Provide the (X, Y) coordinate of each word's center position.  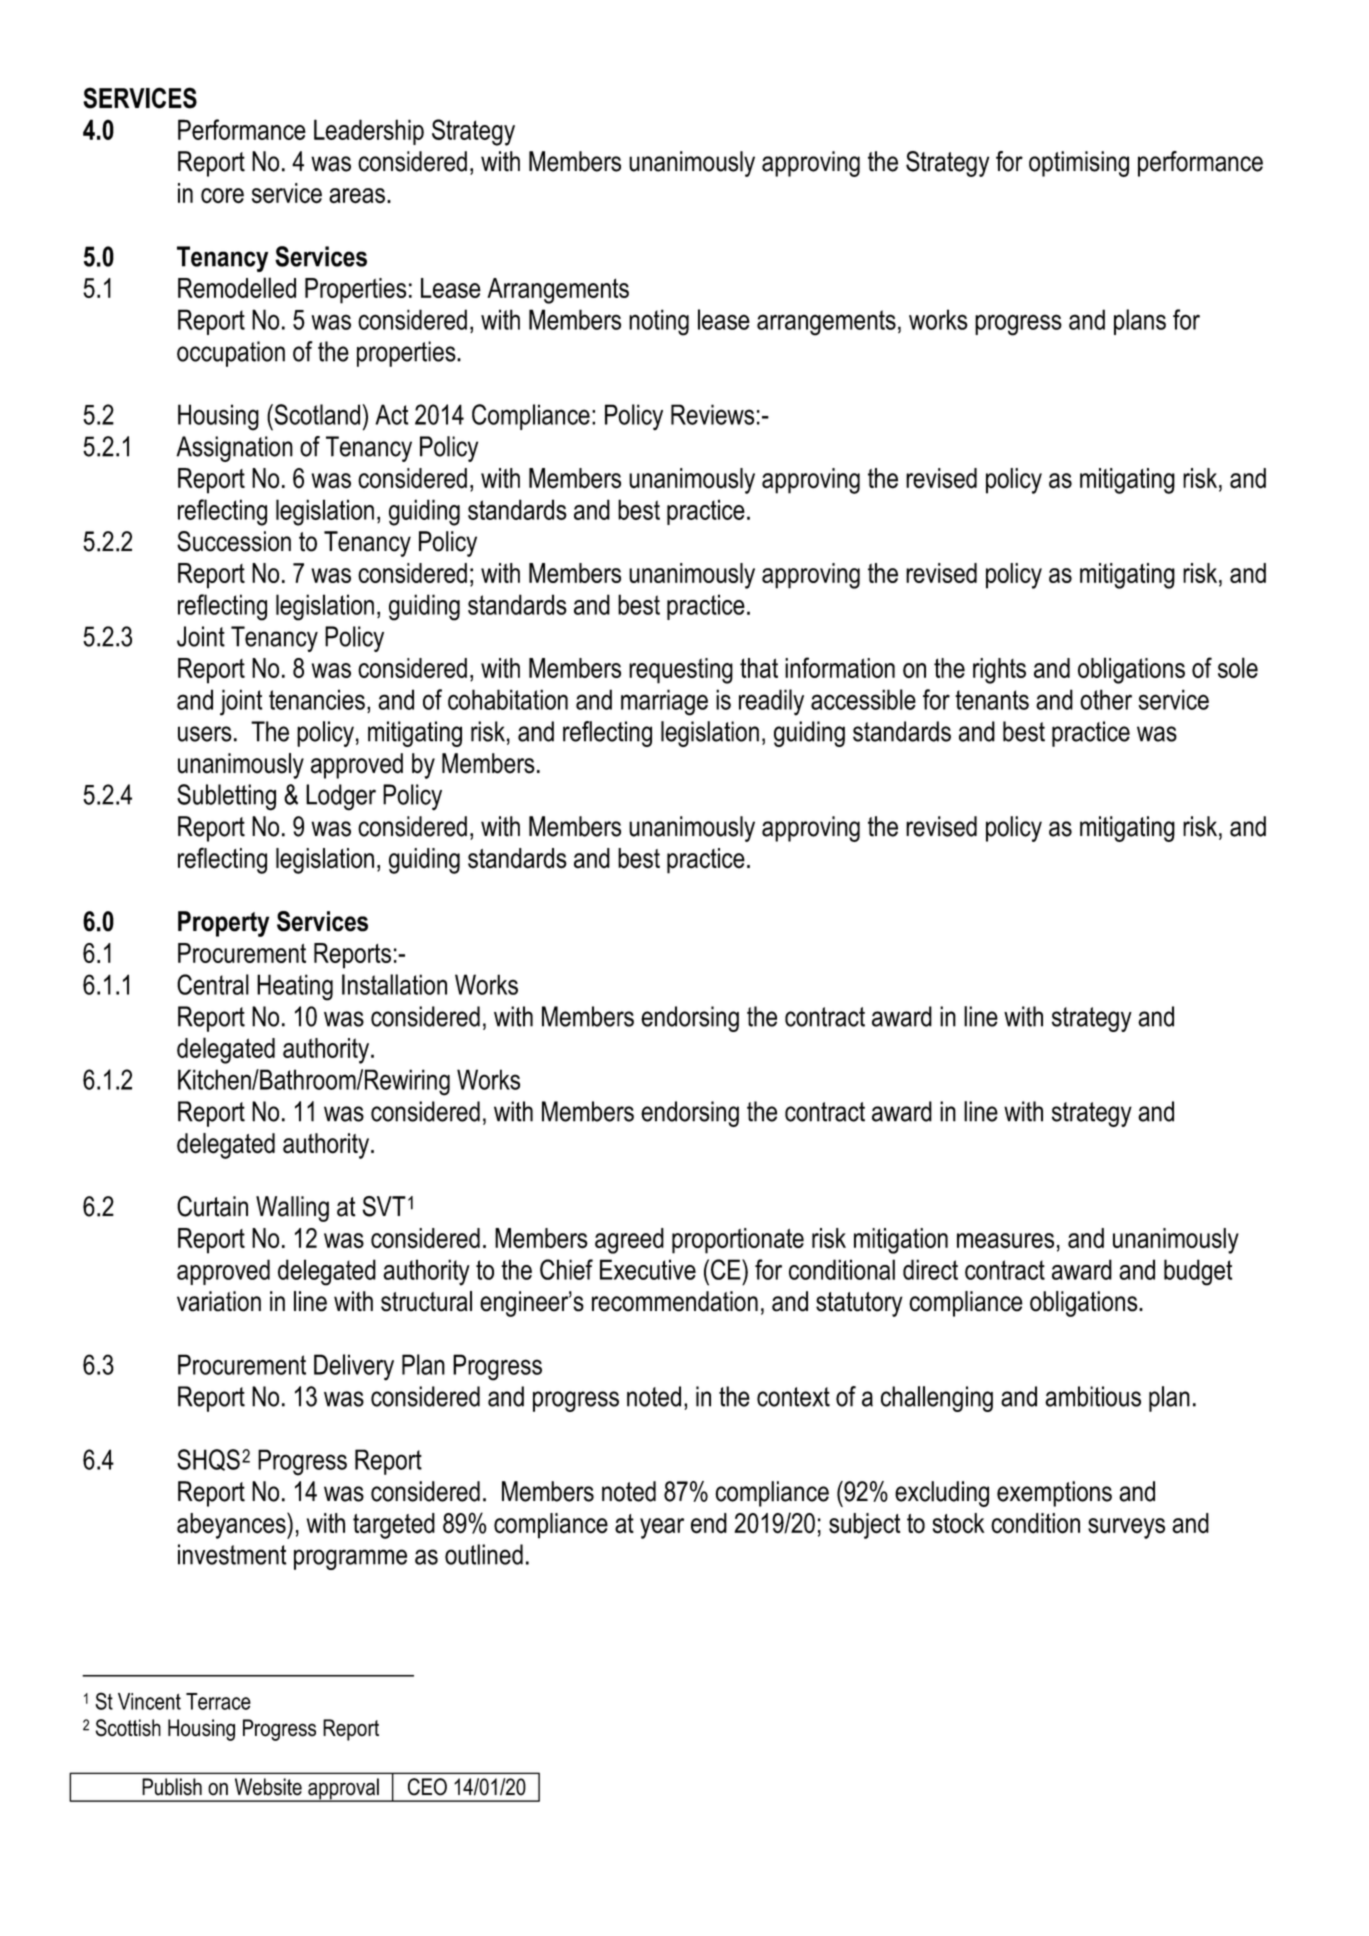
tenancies (317, 699)
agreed (629, 1241)
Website (268, 1787)
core (222, 196)
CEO (427, 1787)
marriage (664, 702)
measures (1005, 1241)
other (1106, 699)
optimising (1079, 164)
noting (659, 322)
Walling (292, 1209)
